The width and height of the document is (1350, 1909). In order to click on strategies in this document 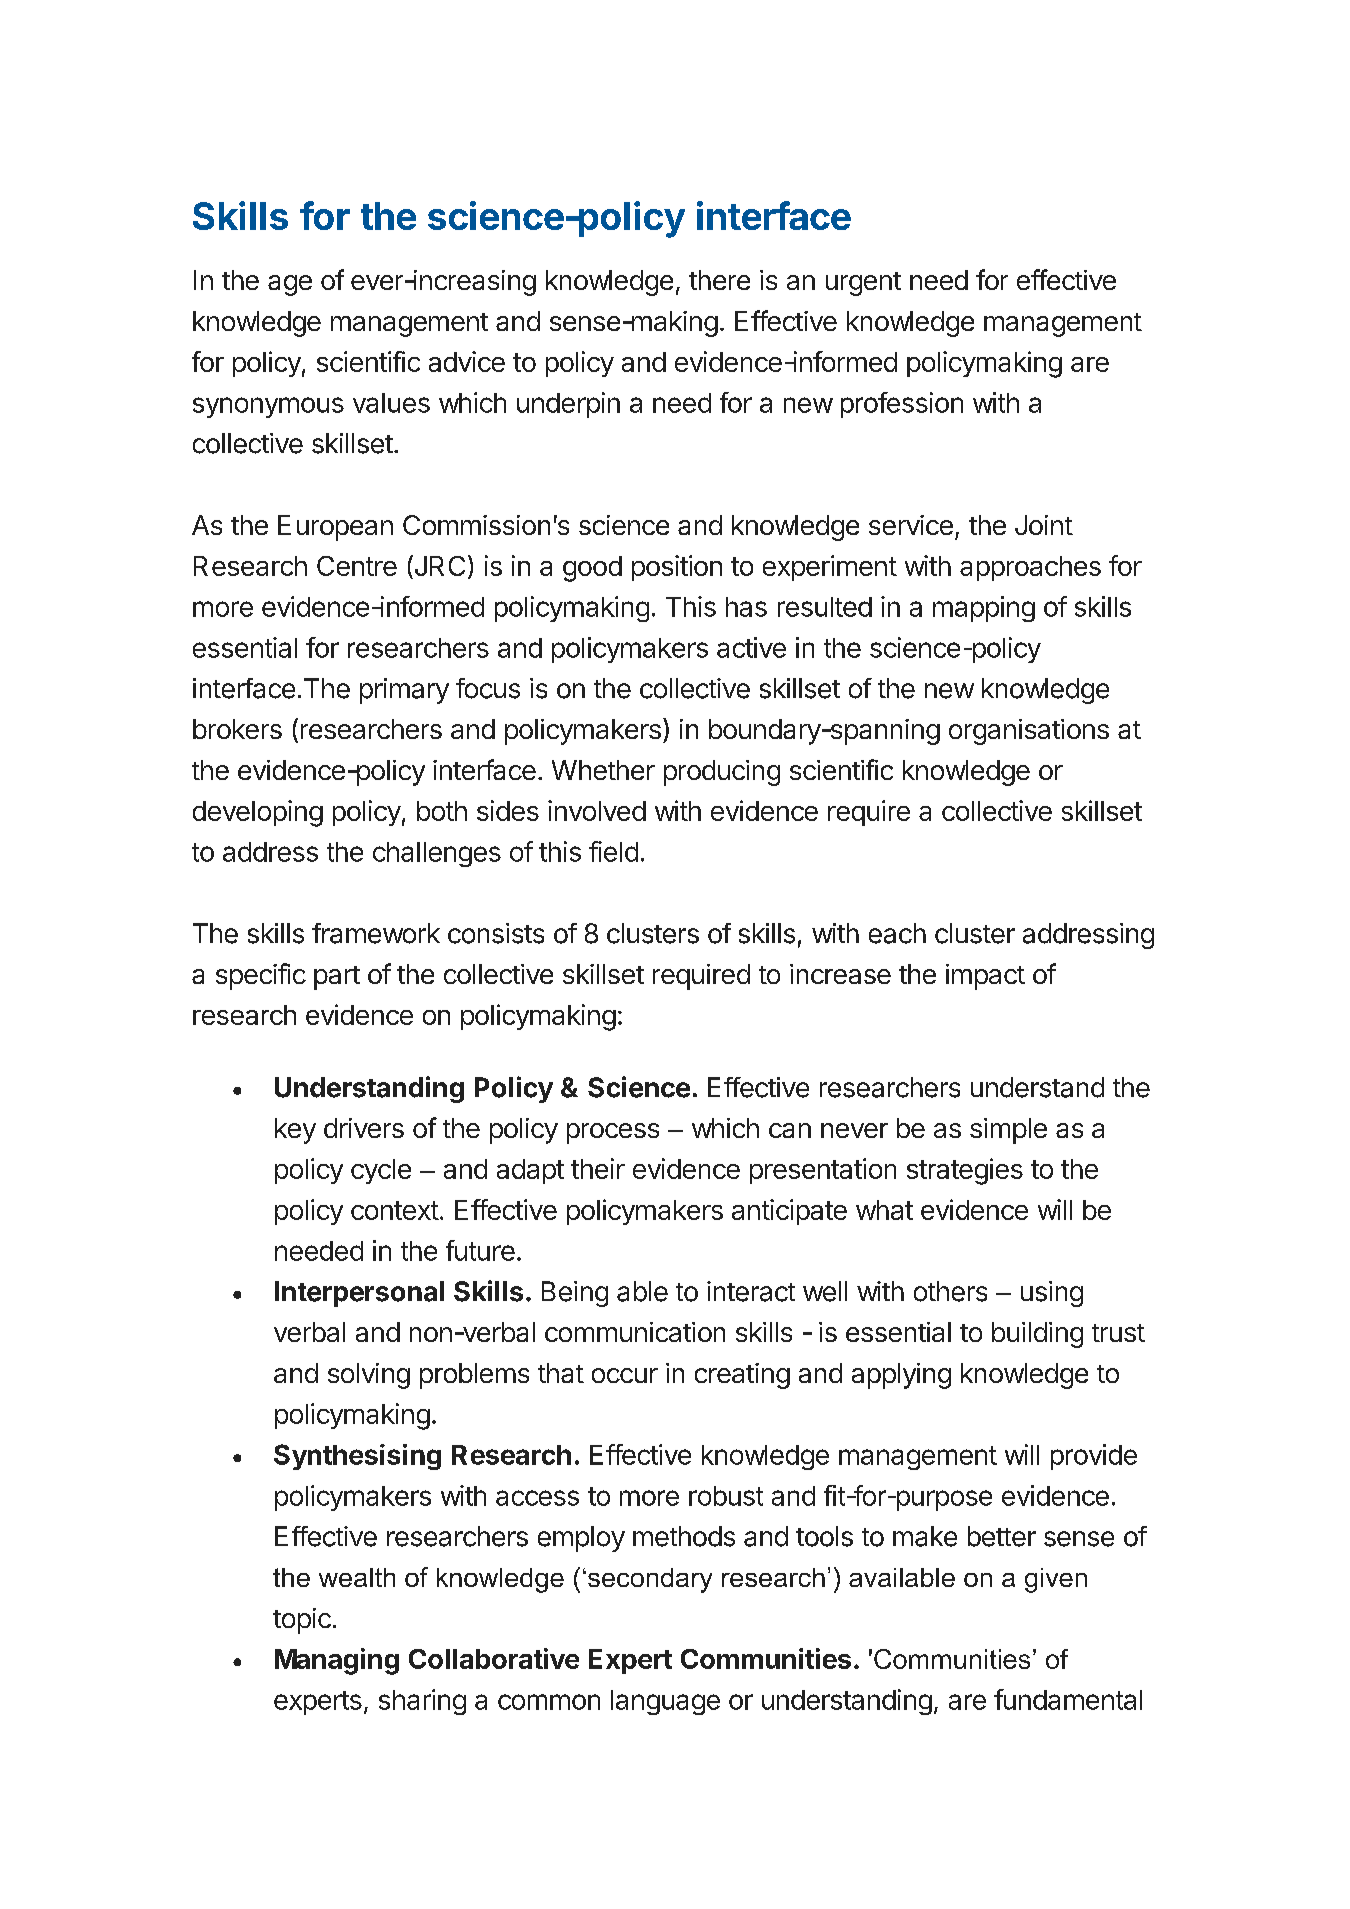, I will do `click(965, 1171)`.
